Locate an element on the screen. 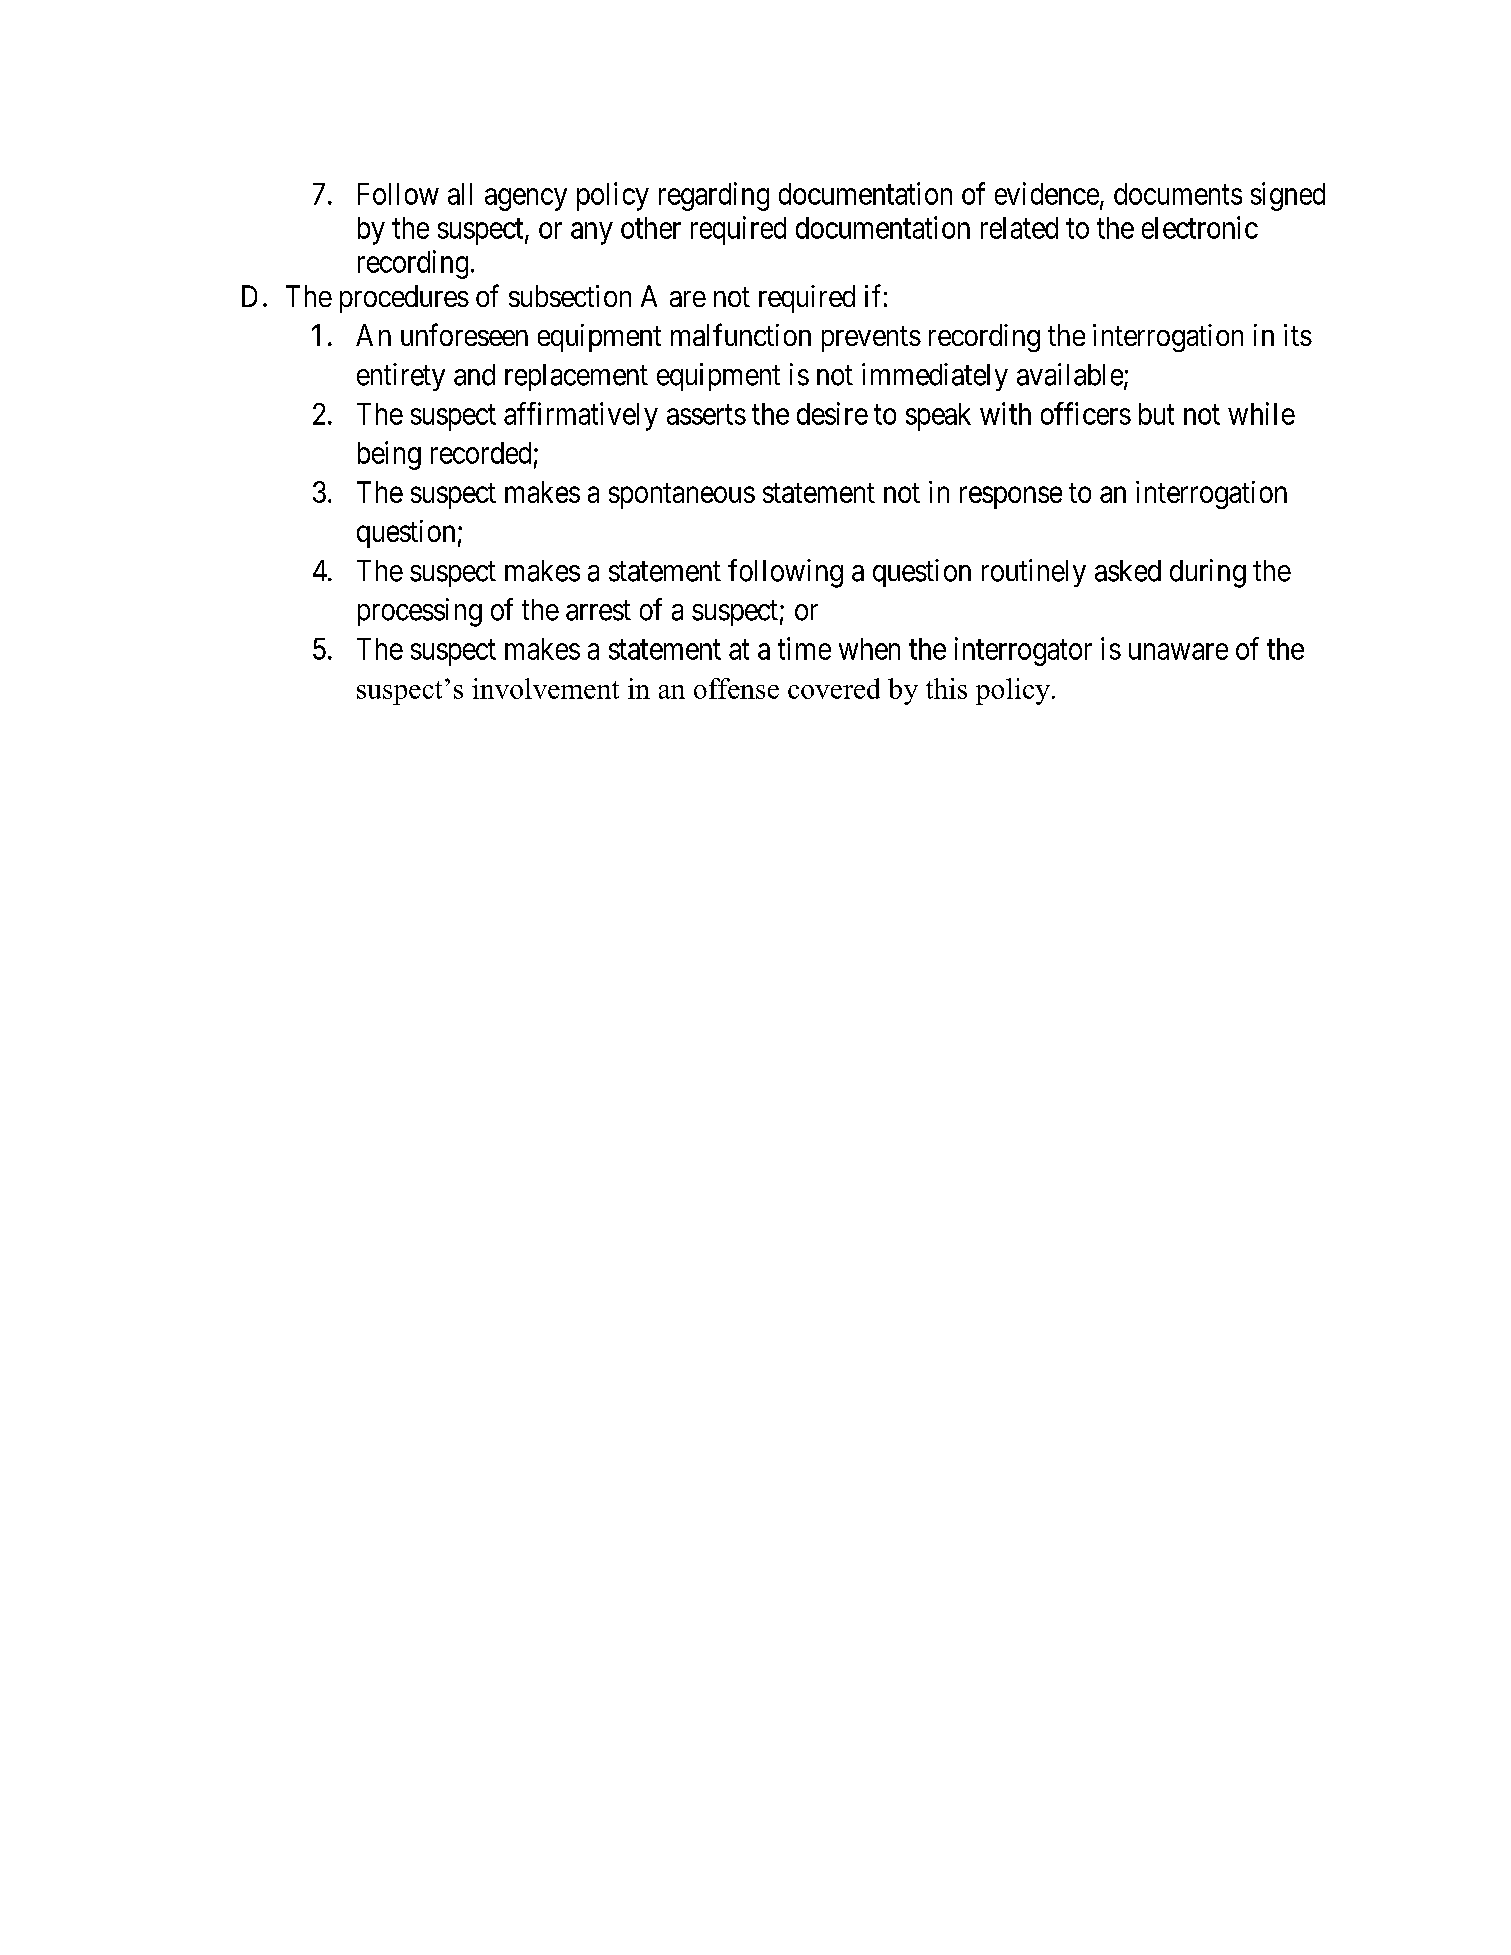  desire is located at coordinates (832, 413).
